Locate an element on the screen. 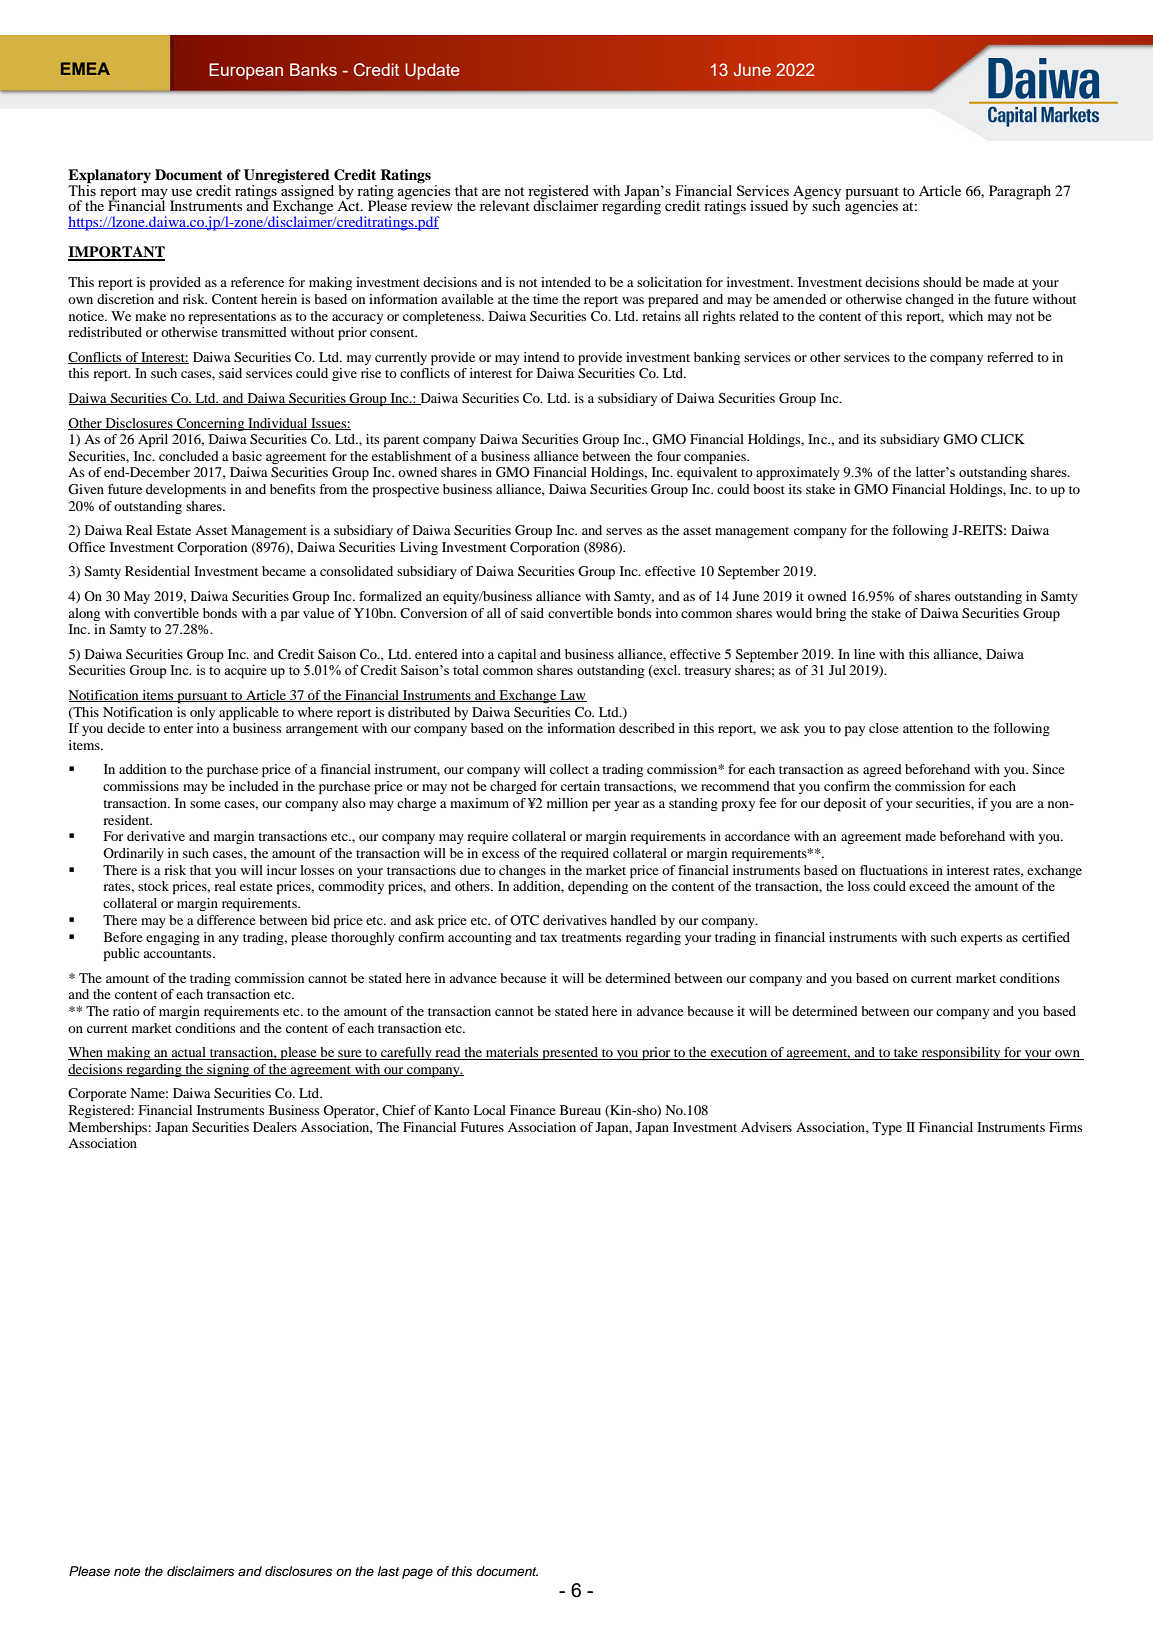 The image size is (1153, 1630). Type is located at coordinates (887, 1129).
